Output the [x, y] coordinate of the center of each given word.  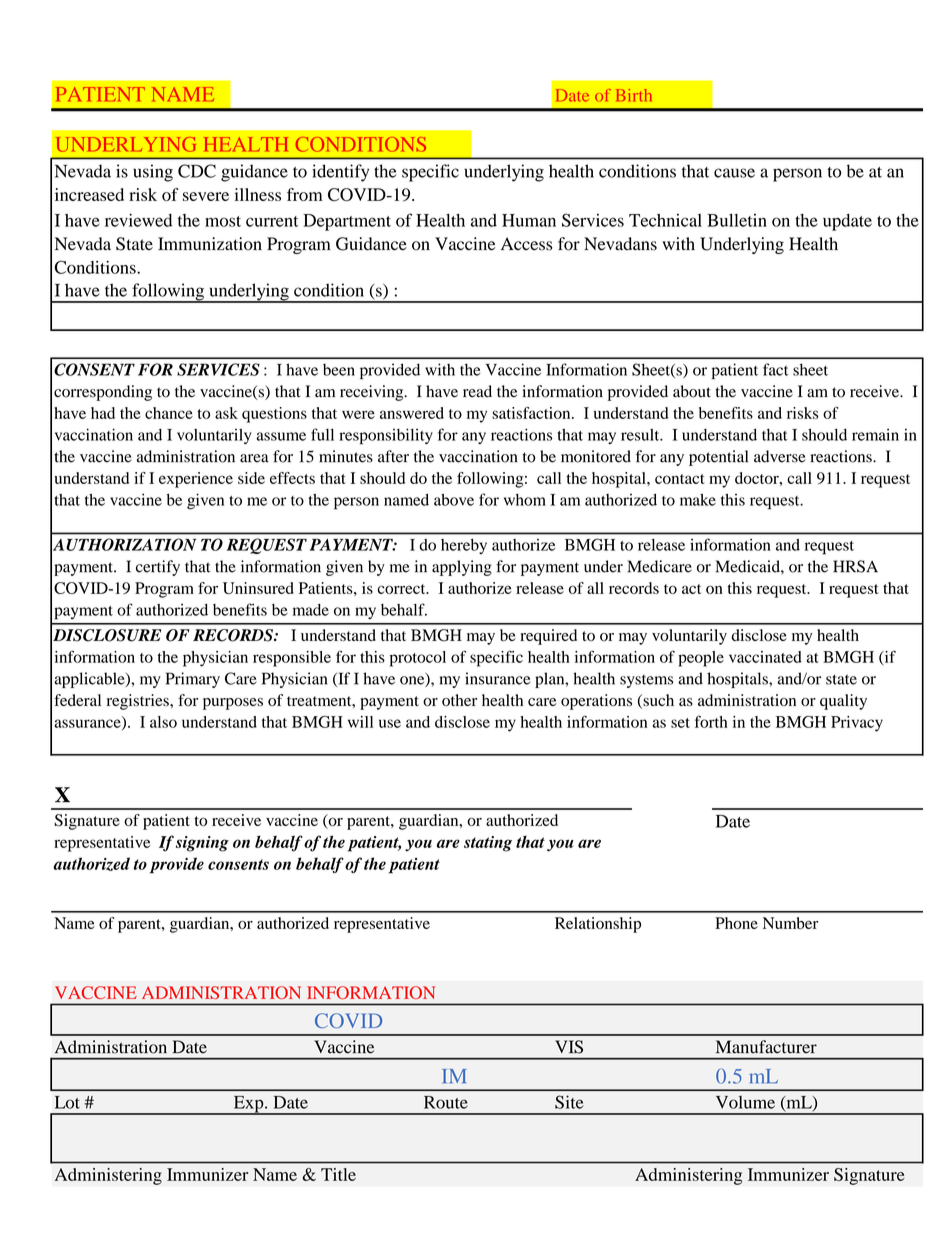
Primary [193, 680]
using [153, 173]
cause [734, 173]
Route [446, 1102]
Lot [67, 1102]
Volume [745, 1102]
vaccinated [765, 657]
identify [340, 173]
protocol [418, 659]
